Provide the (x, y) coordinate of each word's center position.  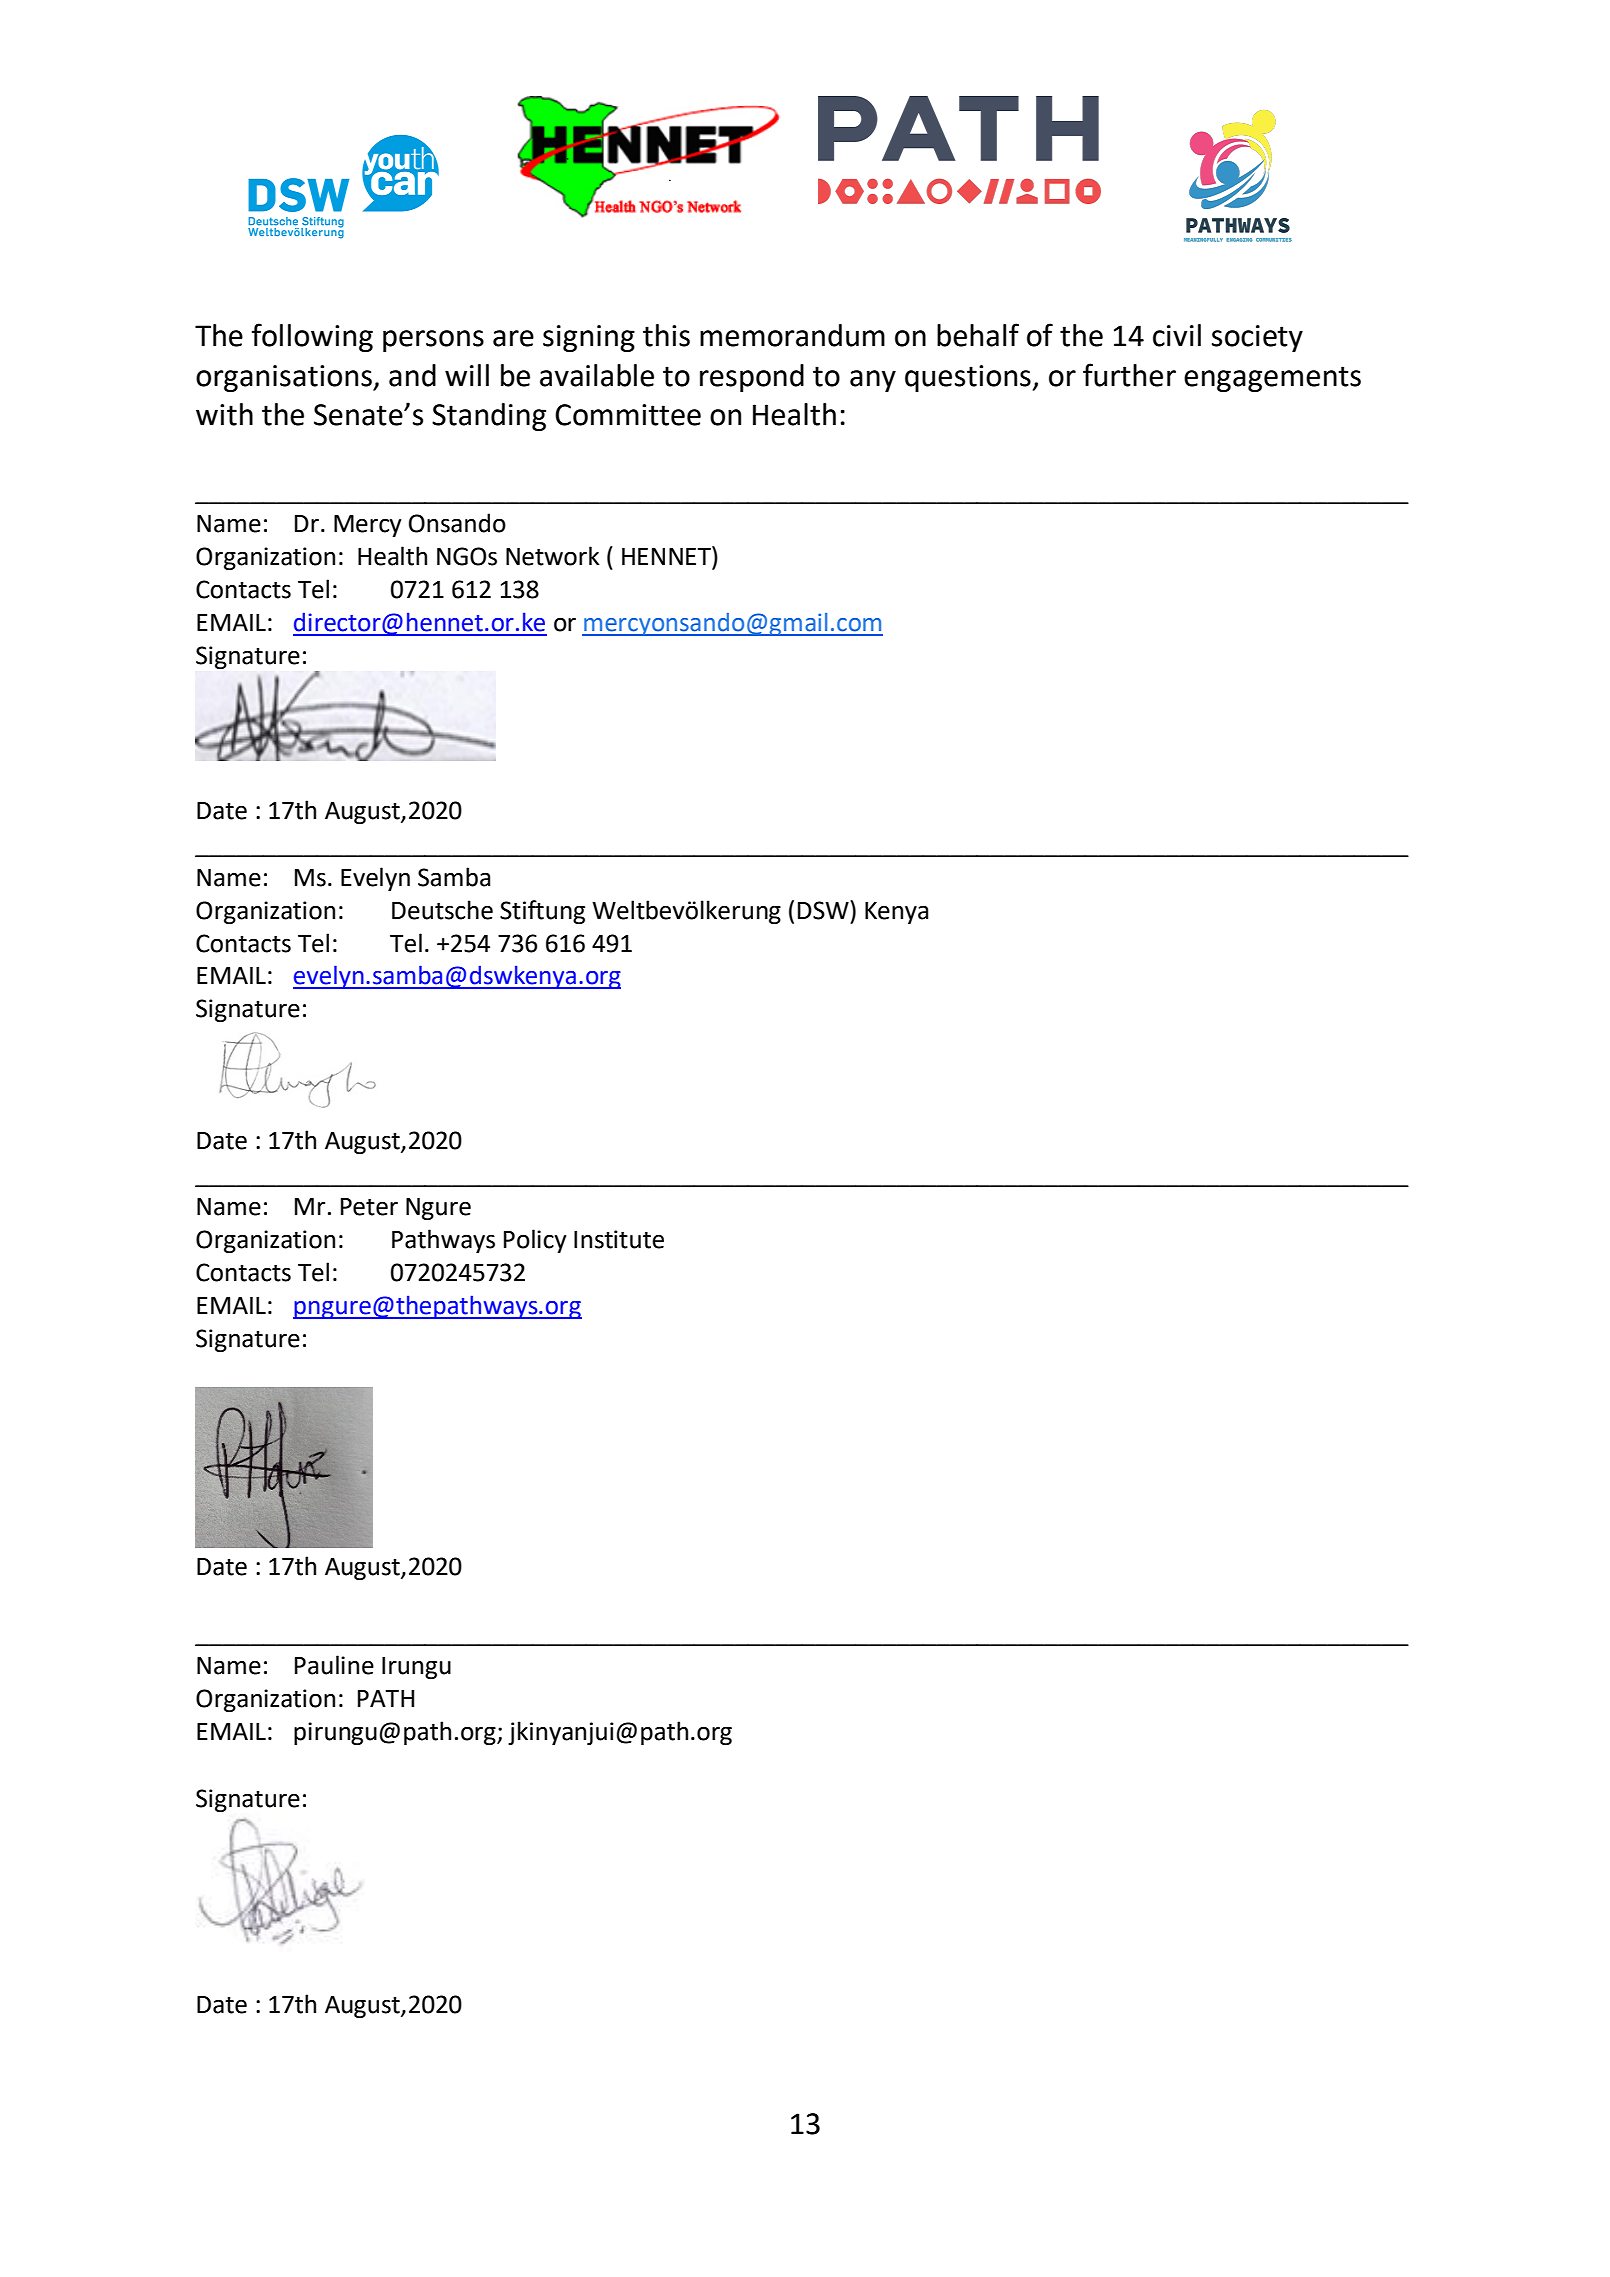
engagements (1272, 379)
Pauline (334, 1665)
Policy (535, 1241)
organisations (285, 378)
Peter (369, 1207)
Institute (619, 1239)
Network (553, 556)
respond (752, 378)
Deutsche (442, 910)
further (1129, 375)
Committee (628, 415)
